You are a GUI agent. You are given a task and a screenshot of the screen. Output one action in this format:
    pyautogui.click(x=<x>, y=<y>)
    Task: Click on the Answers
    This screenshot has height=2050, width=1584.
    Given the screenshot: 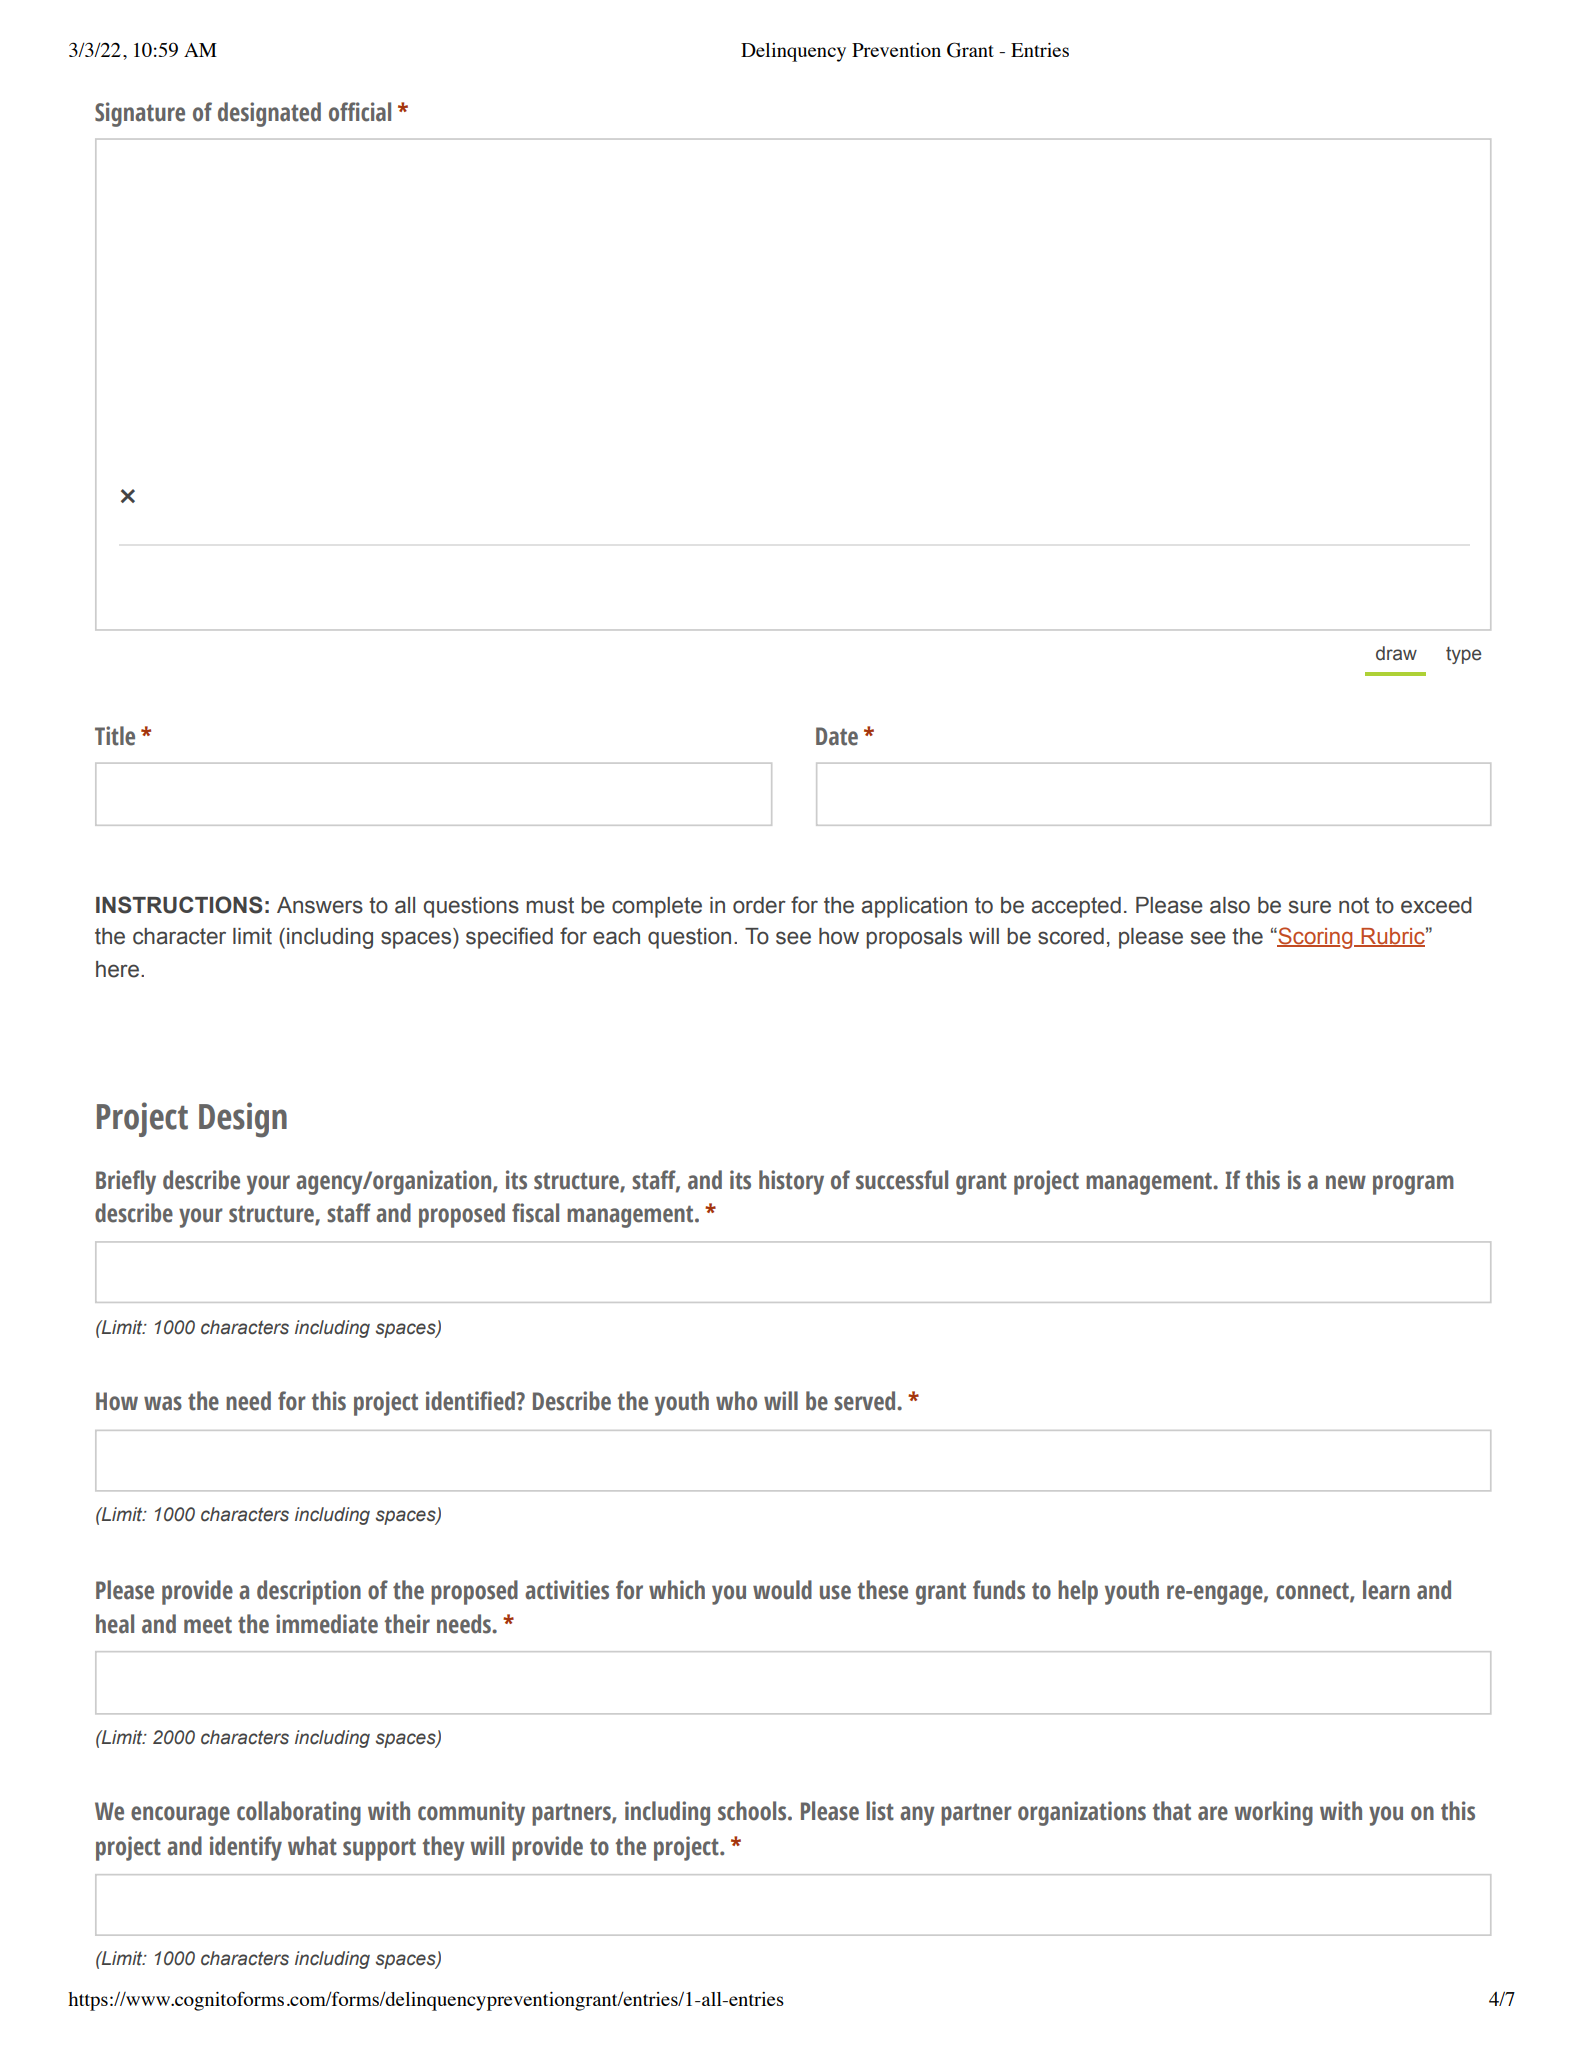 What is the action you would take?
    pyautogui.click(x=320, y=905)
